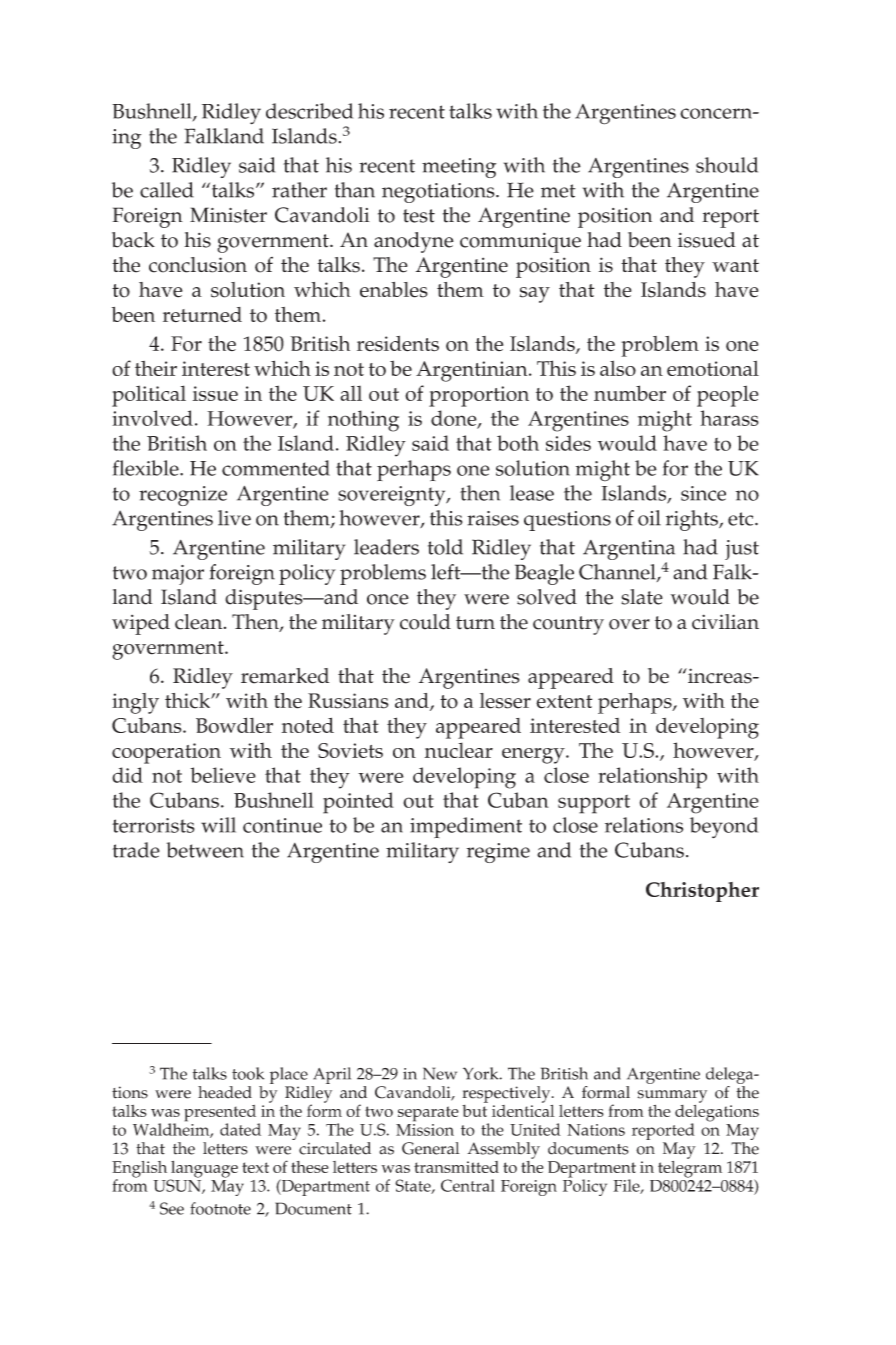 Image resolution: width=896 pixels, height=1345 pixels. What do you see at coordinates (203, 1170) in the image?
I see `language` at bounding box center [203, 1170].
